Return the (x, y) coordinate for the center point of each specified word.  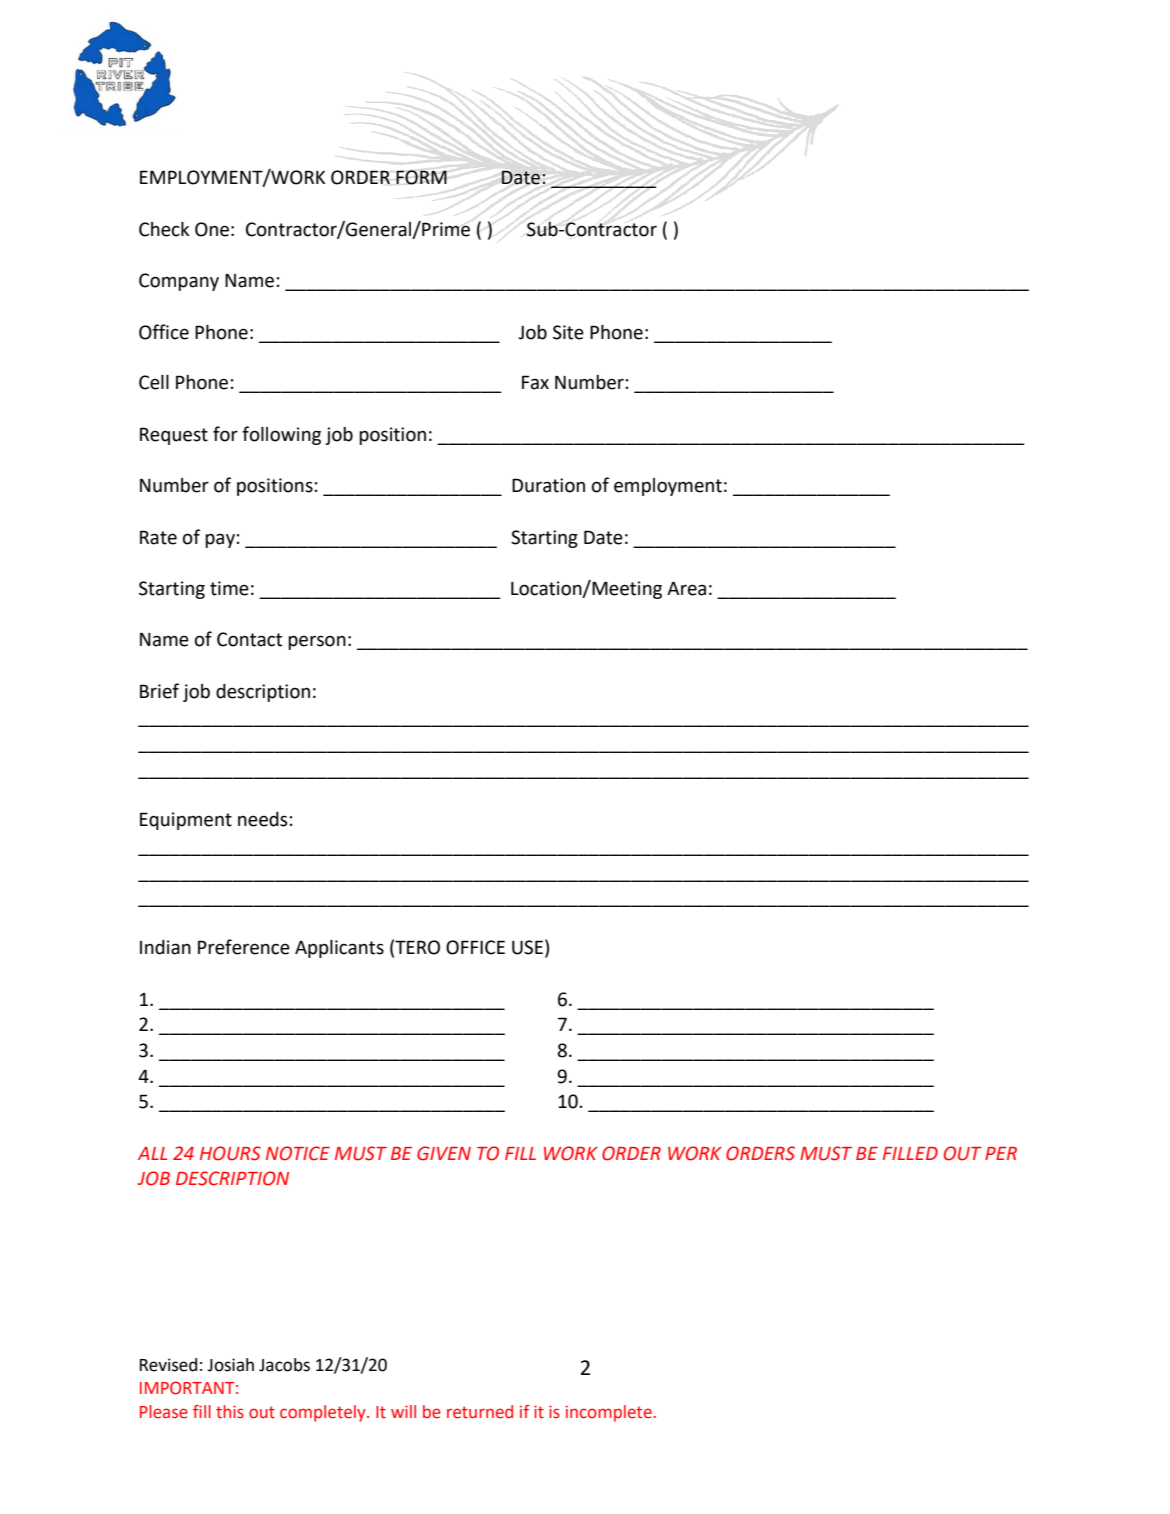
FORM (421, 177)
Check (164, 229)
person (317, 642)
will (403, 1411)
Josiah (230, 1365)
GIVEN (444, 1153)
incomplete (609, 1413)
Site (568, 332)
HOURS (230, 1153)
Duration (548, 485)
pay (220, 540)
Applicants (339, 949)
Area (686, 588)
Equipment (186, 821)
